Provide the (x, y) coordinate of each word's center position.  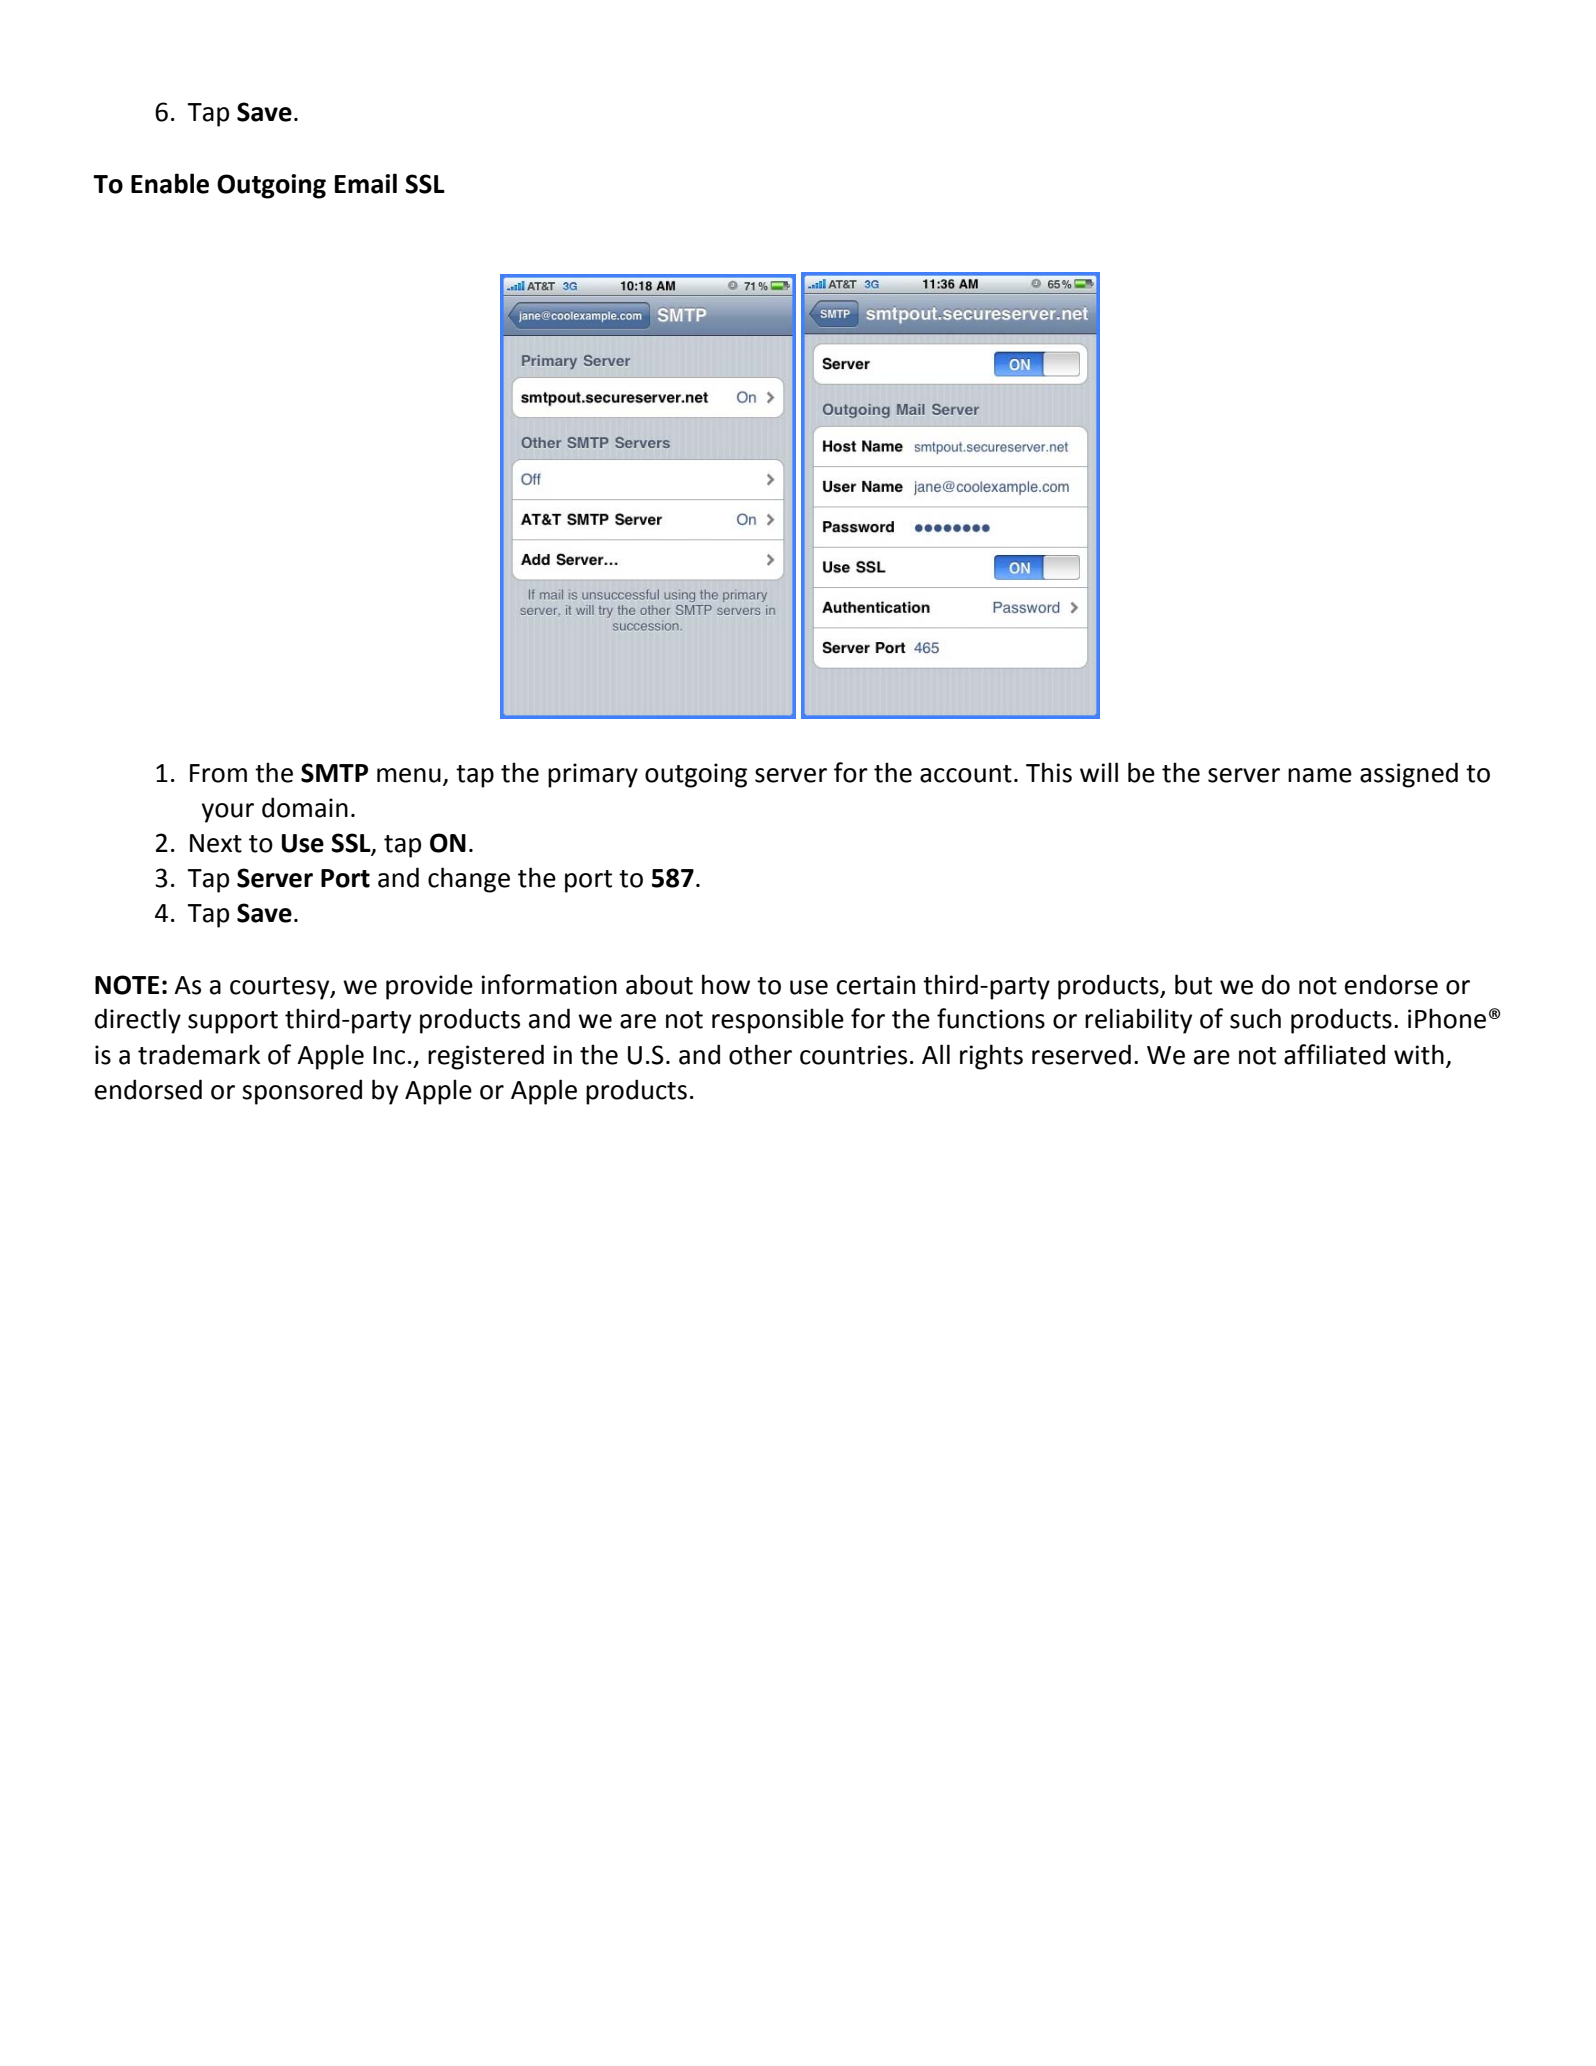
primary (593, 775)
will (1099, 772)
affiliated (1334, 1054)
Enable (170, 183)
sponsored (302, 1092)
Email (366, 183)
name (1320, 775)
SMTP (334, 773)
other (760, 1054)
